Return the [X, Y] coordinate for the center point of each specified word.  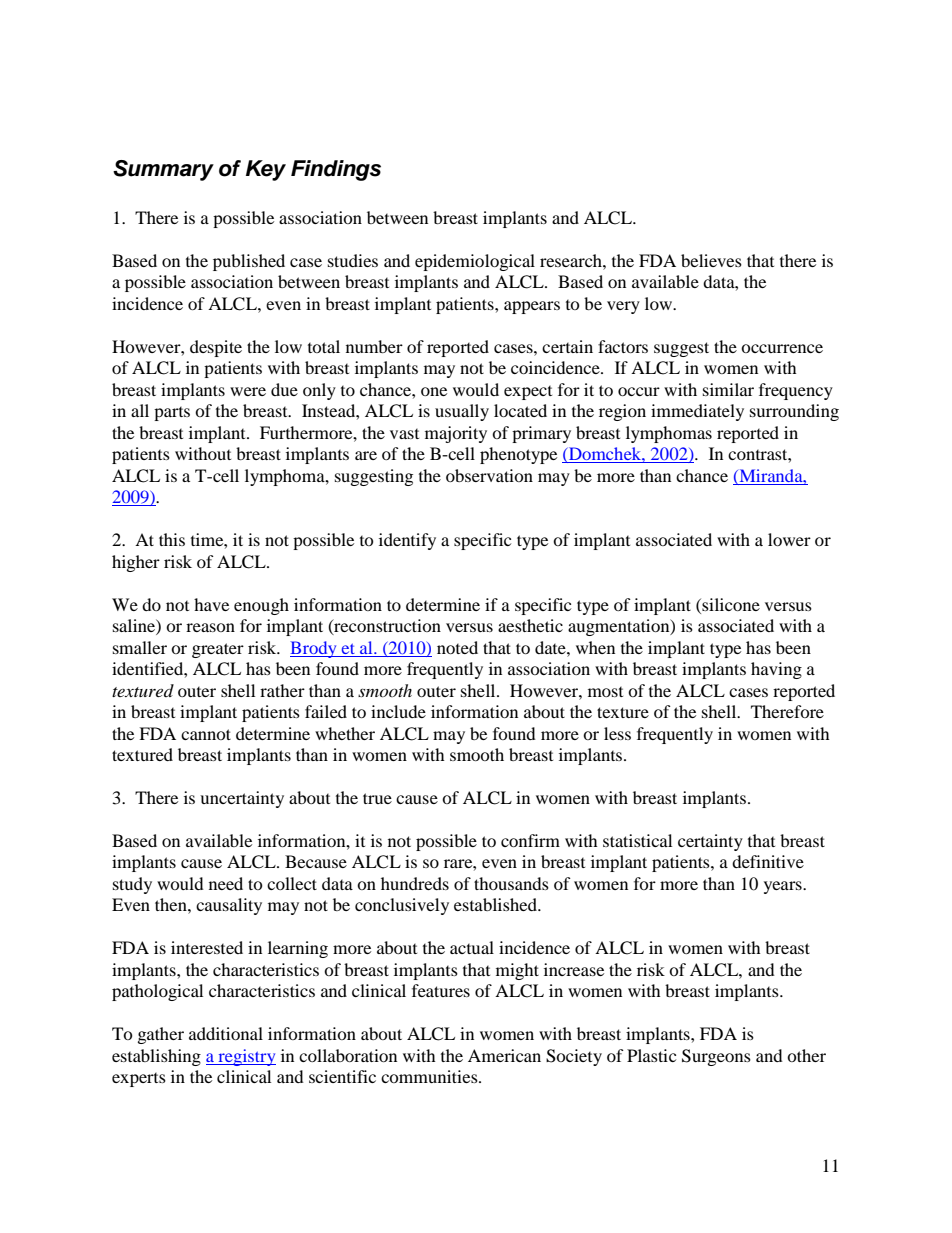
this [172, 539]
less [617, 733]
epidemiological [475, 262]
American [504, 1055]
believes [711, 260]
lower [789, 539]
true [377, 798]
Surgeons [716, 1057]
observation [489, 475]
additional [226, 1033]
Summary [163, 170]
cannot [206, 734]
